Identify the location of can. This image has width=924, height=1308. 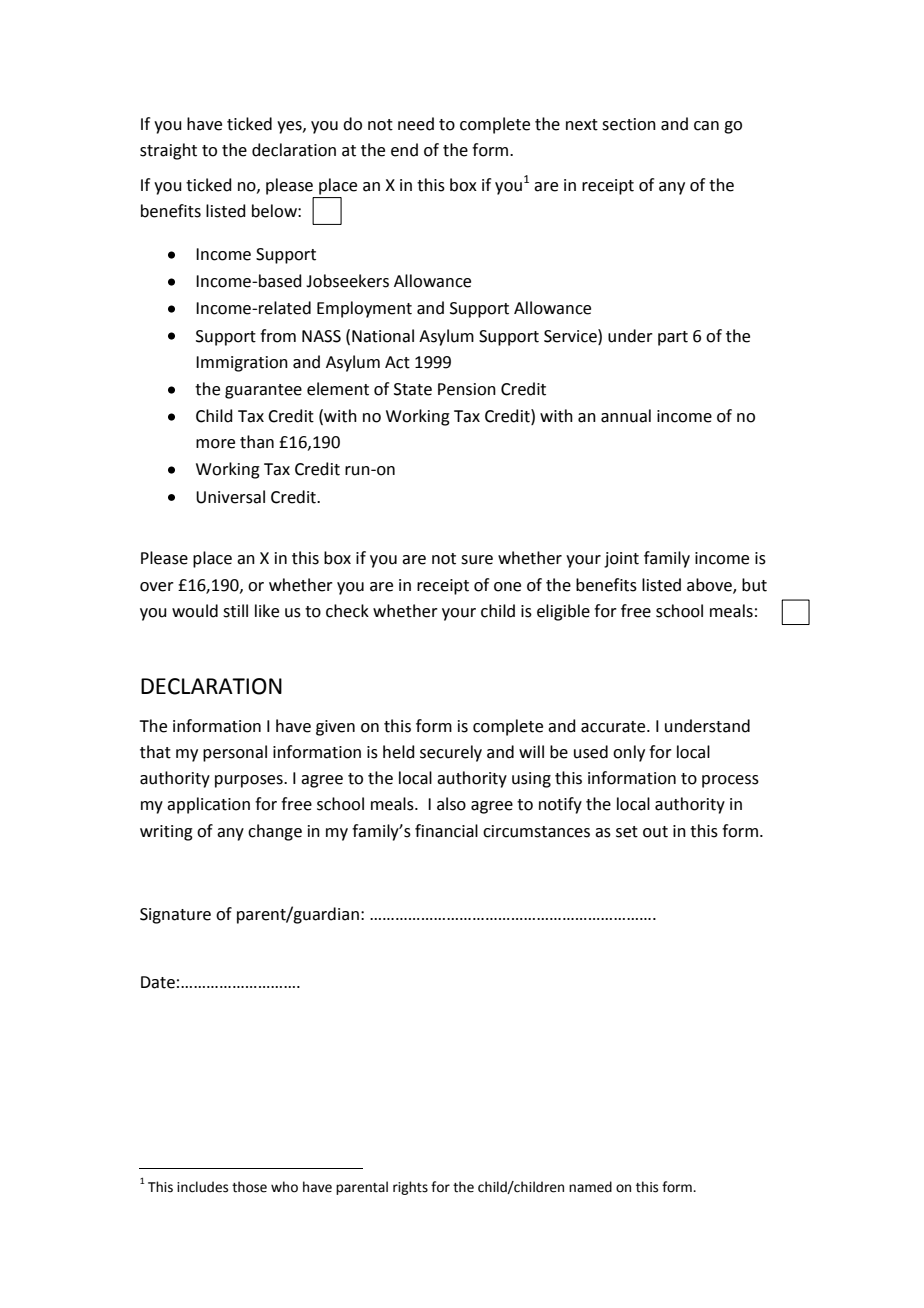
(706, 126).
